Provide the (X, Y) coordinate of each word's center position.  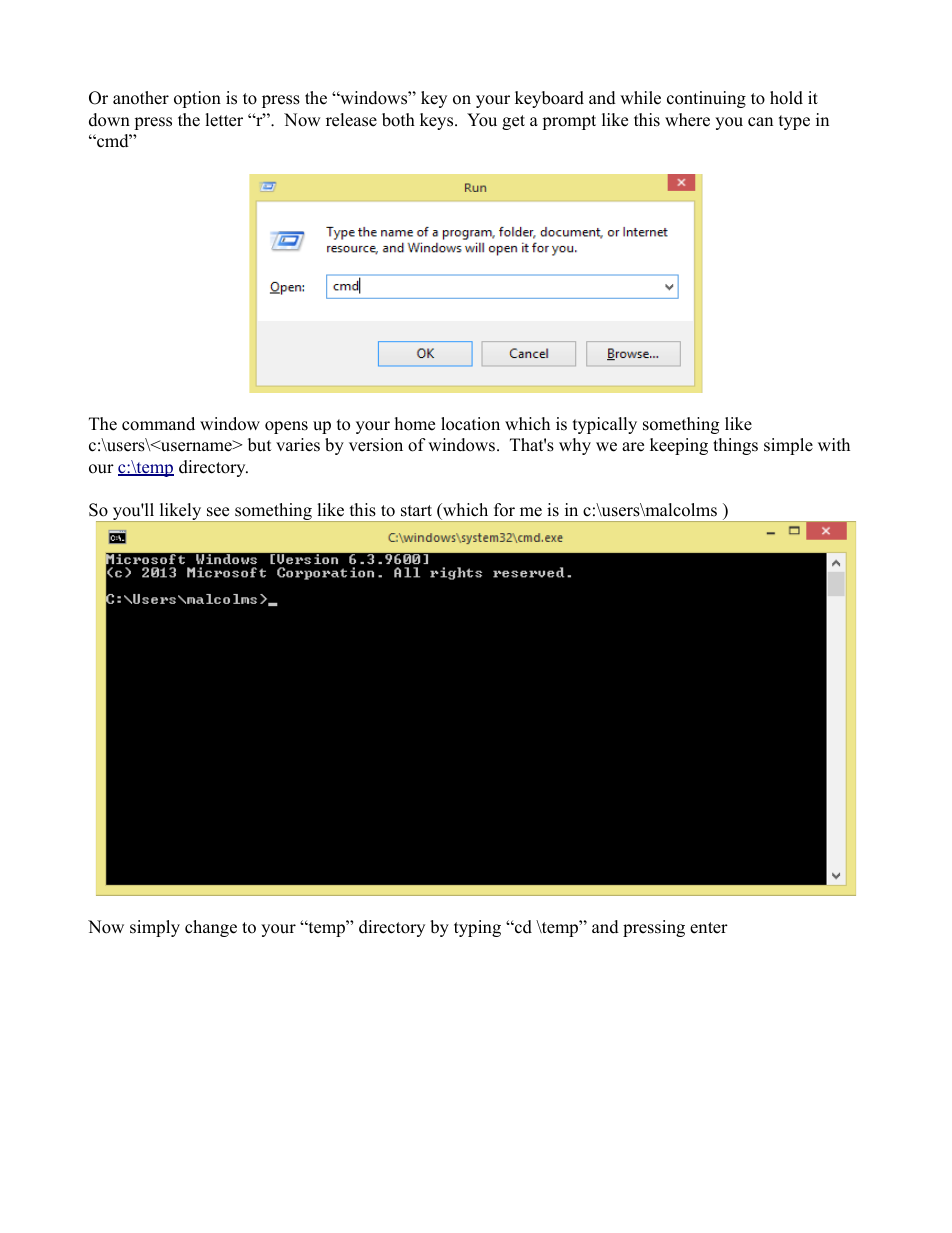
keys (438, 121)
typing (477, 928)
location (470, 424)
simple (788, 446)
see (218, 512)
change (211, 928)
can (760, 122)
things (735, 446)
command (158, 424)
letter (224, 120)
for (504, 510)
